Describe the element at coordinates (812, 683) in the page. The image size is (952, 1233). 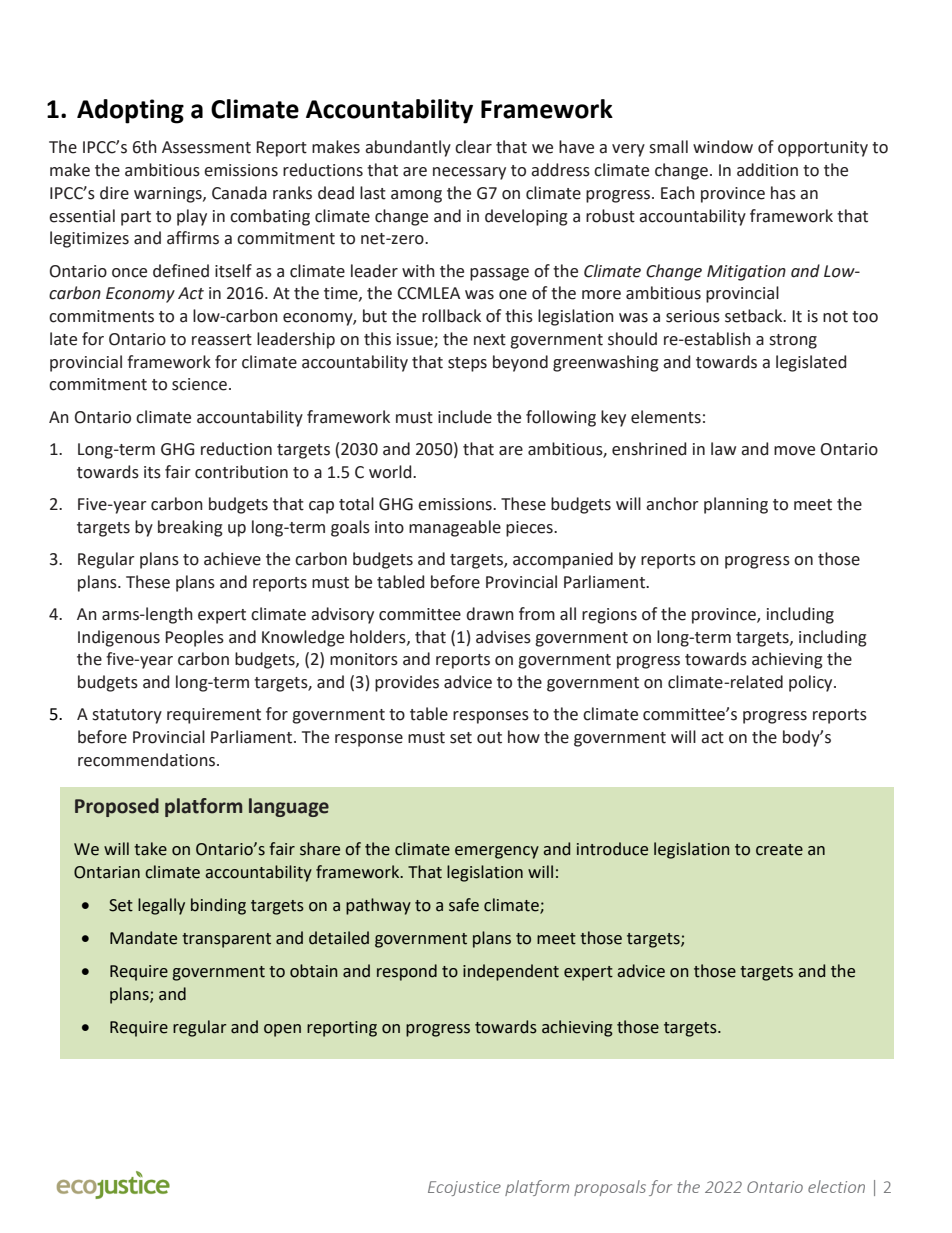
I see `policy` at that location.
